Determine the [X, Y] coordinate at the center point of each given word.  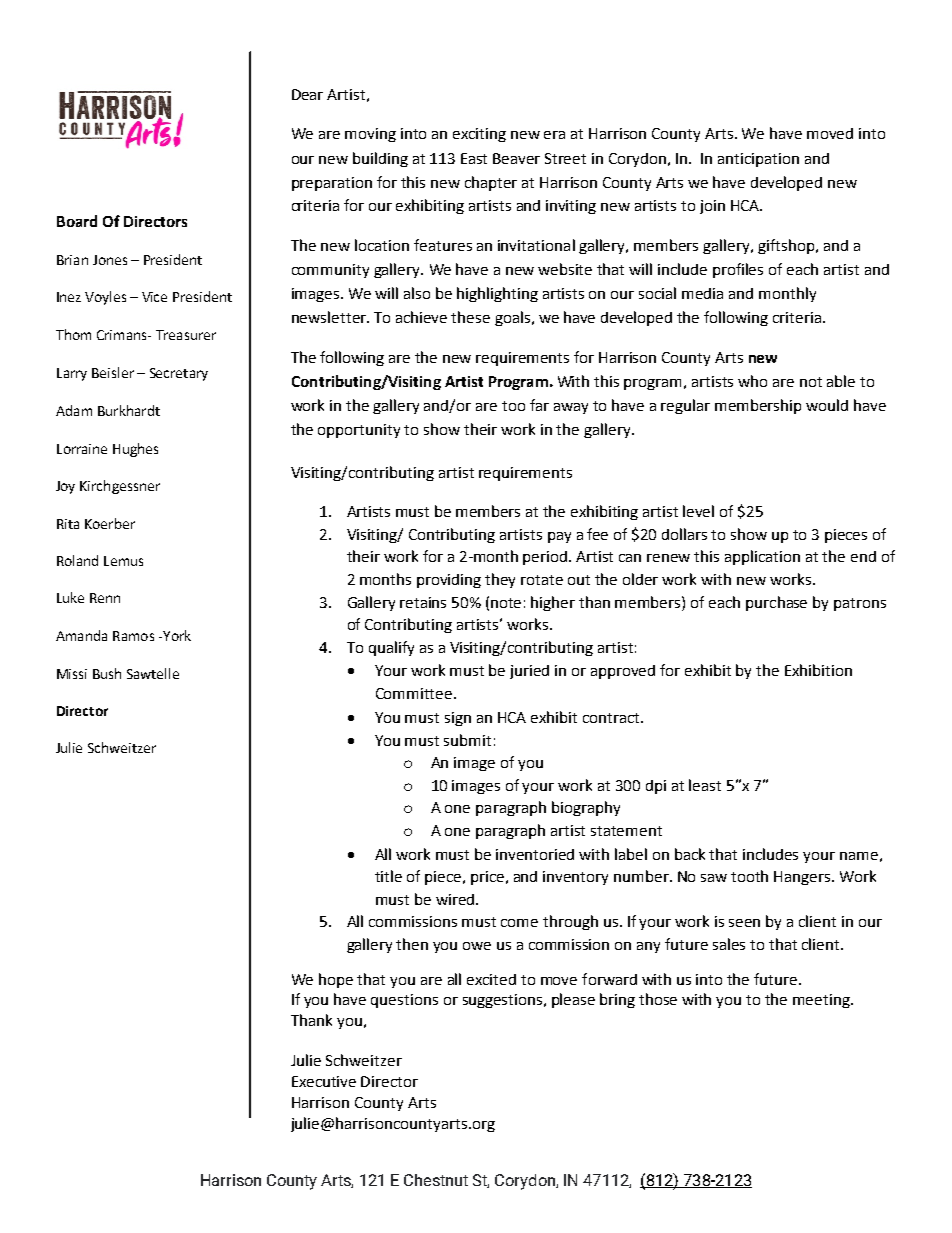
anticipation [758, 160]
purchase [776, 603]
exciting [479, 135]
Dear [307, 94]
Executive [324, 1081]
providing [449, 581]
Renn [105, 598]
